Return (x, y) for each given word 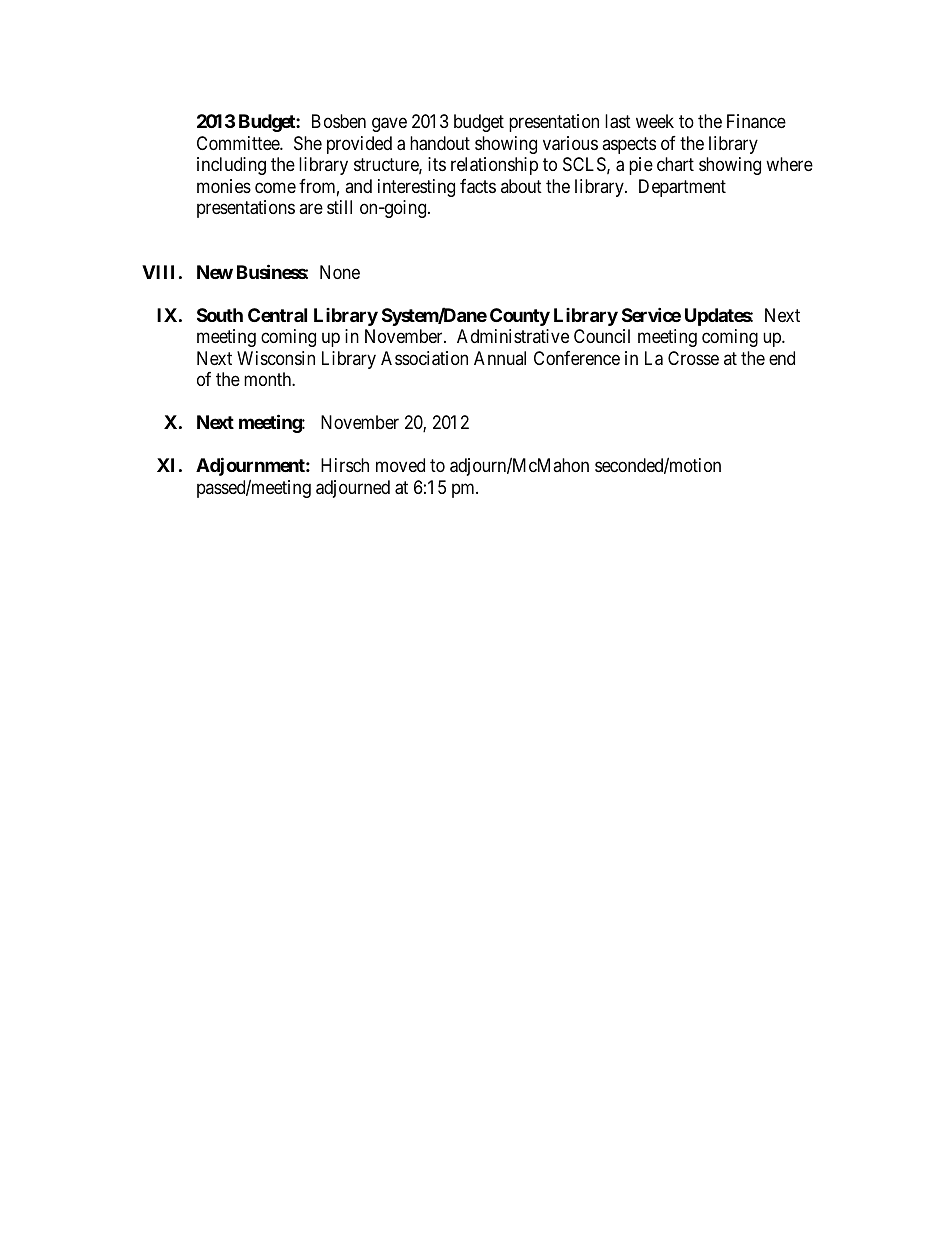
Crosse (693, 358)
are (311, 209)
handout (440, 143)
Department (682, 188)
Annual (500, 358)
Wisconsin (276, 358)
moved (400, 465)
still (339, 207)
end (782, 358)
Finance (756, 121)
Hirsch (345, 465)
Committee (239, 143)
